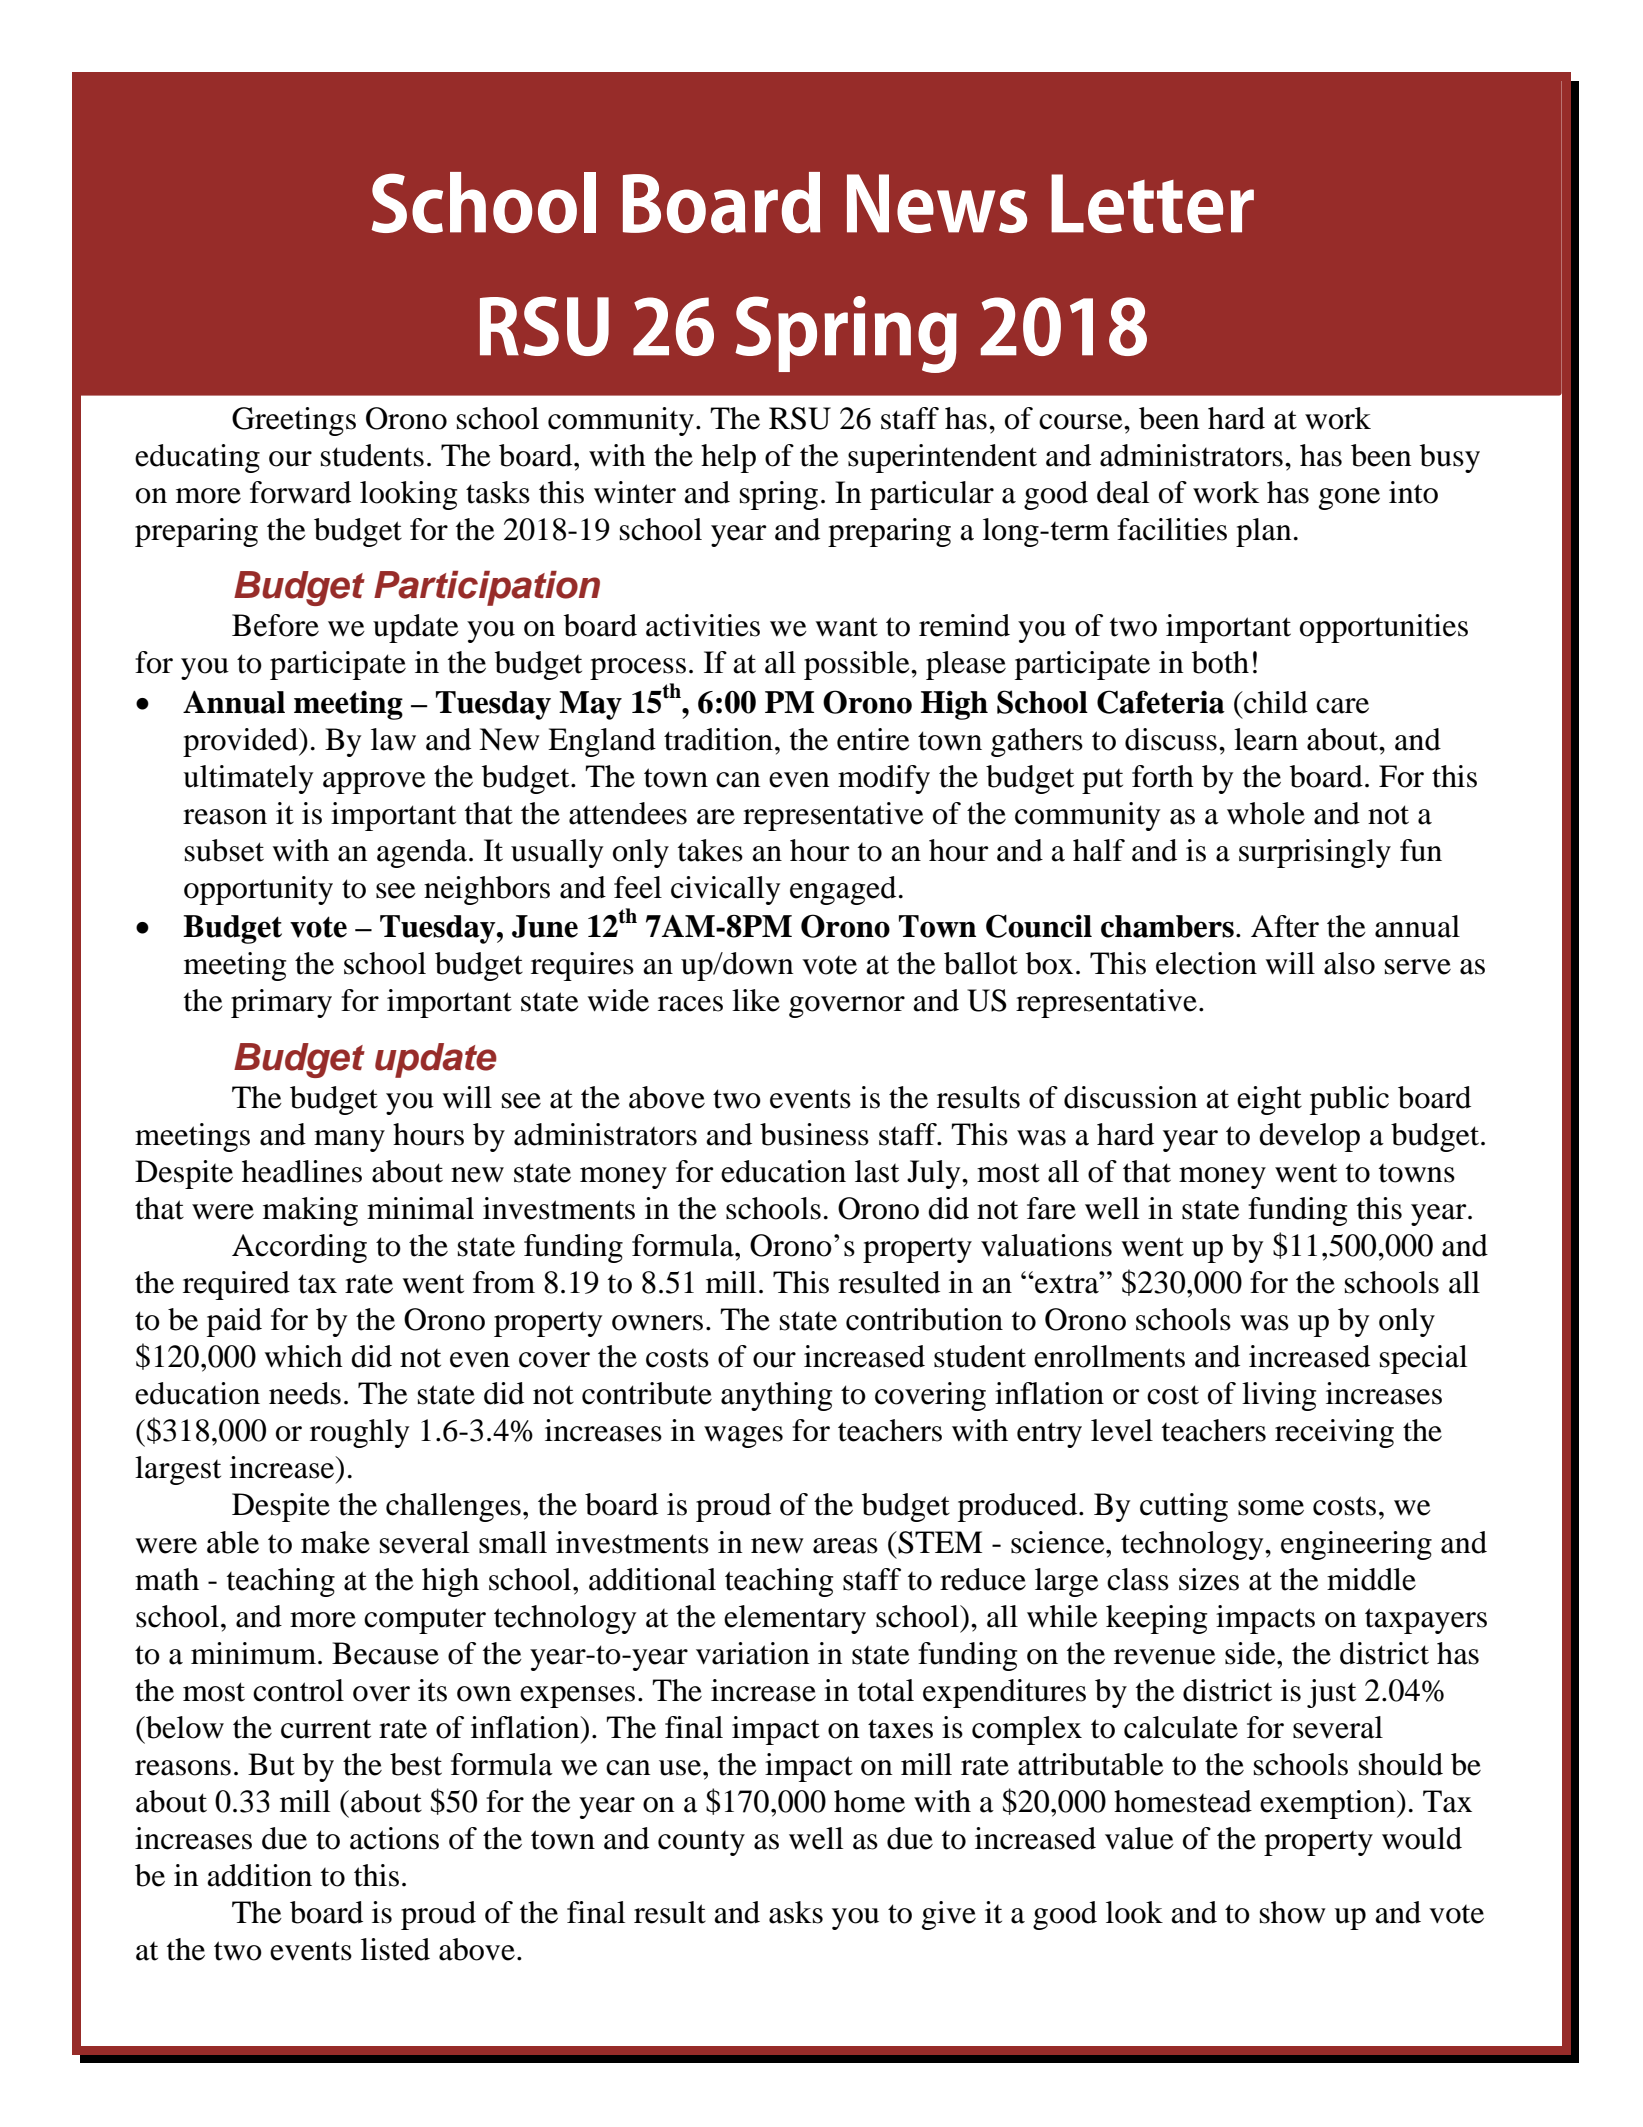 Image resolution: width=1643 pixels, height=2127 pixels. I want to click on many, so click(349, 1141).
